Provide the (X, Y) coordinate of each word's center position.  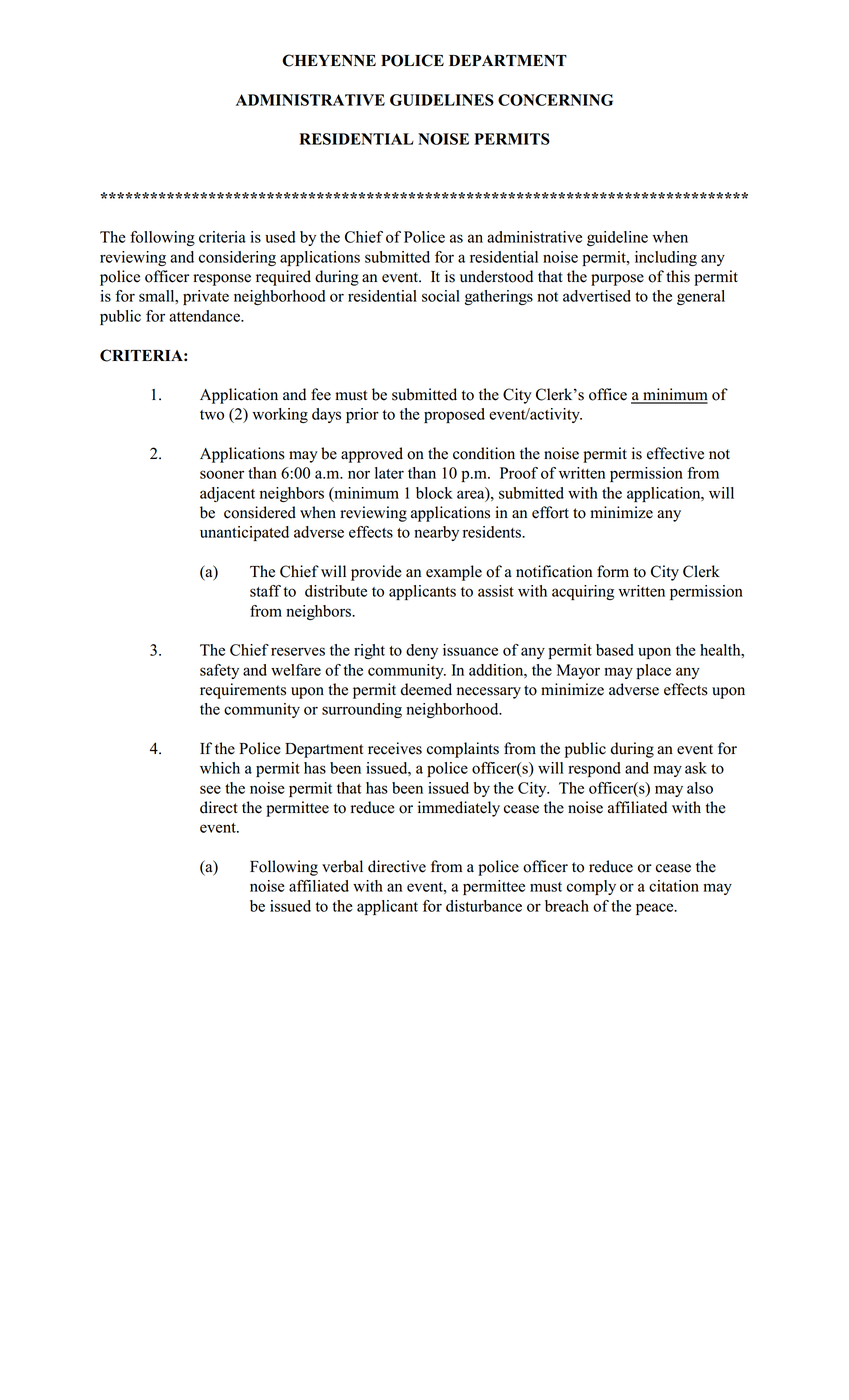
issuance (470, 650)
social (441, 296)
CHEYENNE (329, 60)
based (615, 650)
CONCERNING (555, 100)
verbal (342, 866)
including (666, 258)
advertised (597, 296)
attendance (205, 316)
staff (265, 591)
